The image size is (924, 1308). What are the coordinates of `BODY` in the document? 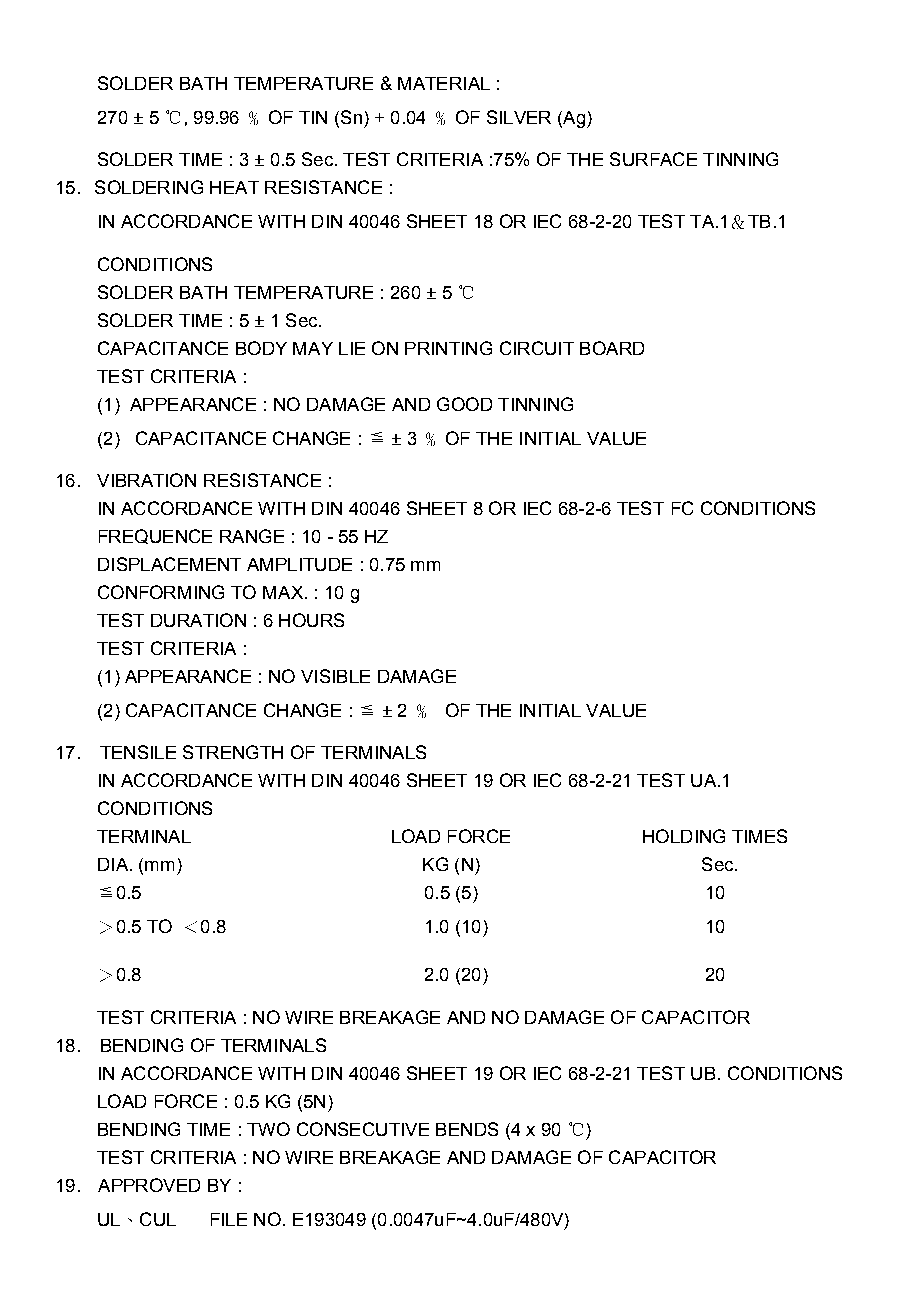 It's located at (261, 348).
